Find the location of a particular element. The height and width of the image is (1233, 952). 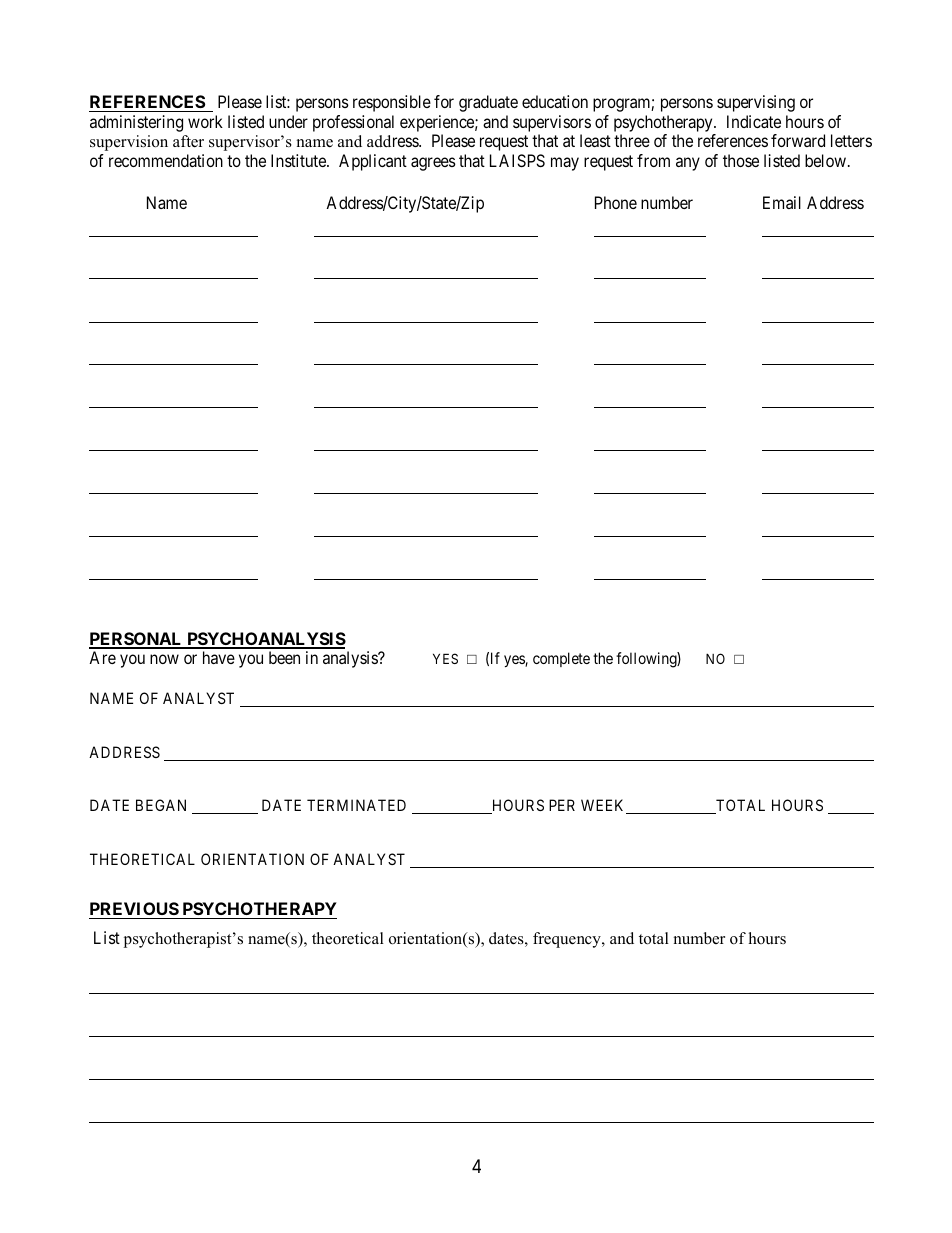

recommendation is located at coordinates (166, 160).
